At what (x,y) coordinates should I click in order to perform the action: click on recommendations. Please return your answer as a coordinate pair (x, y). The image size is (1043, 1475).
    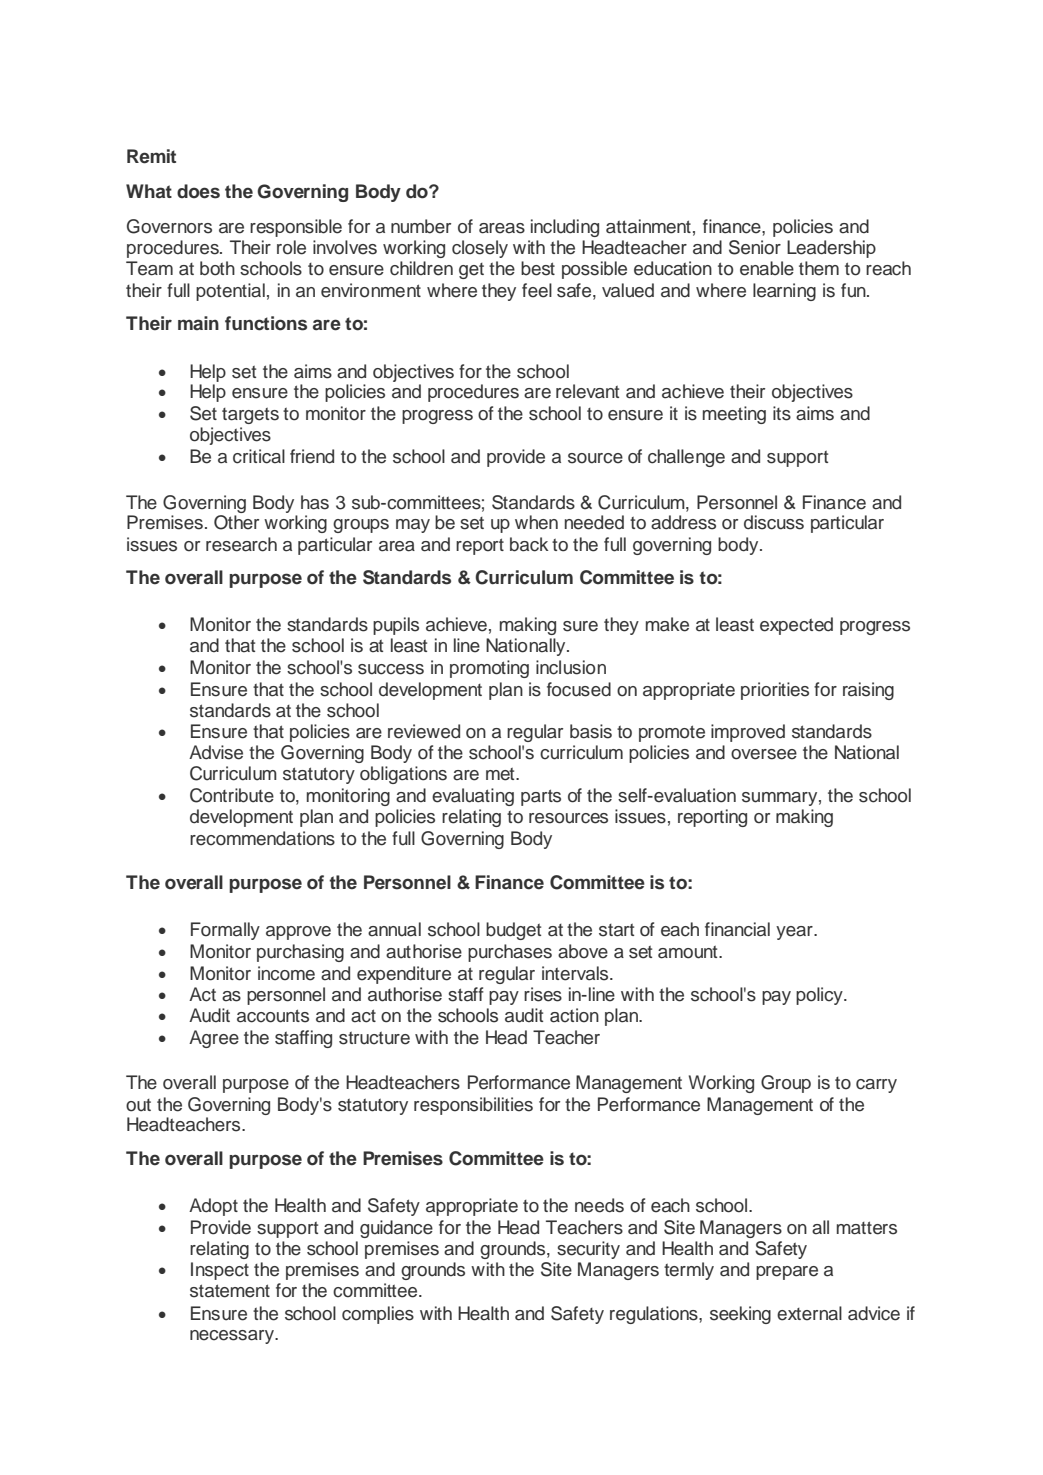
    Looking at the image, I should click on (262, 838).
